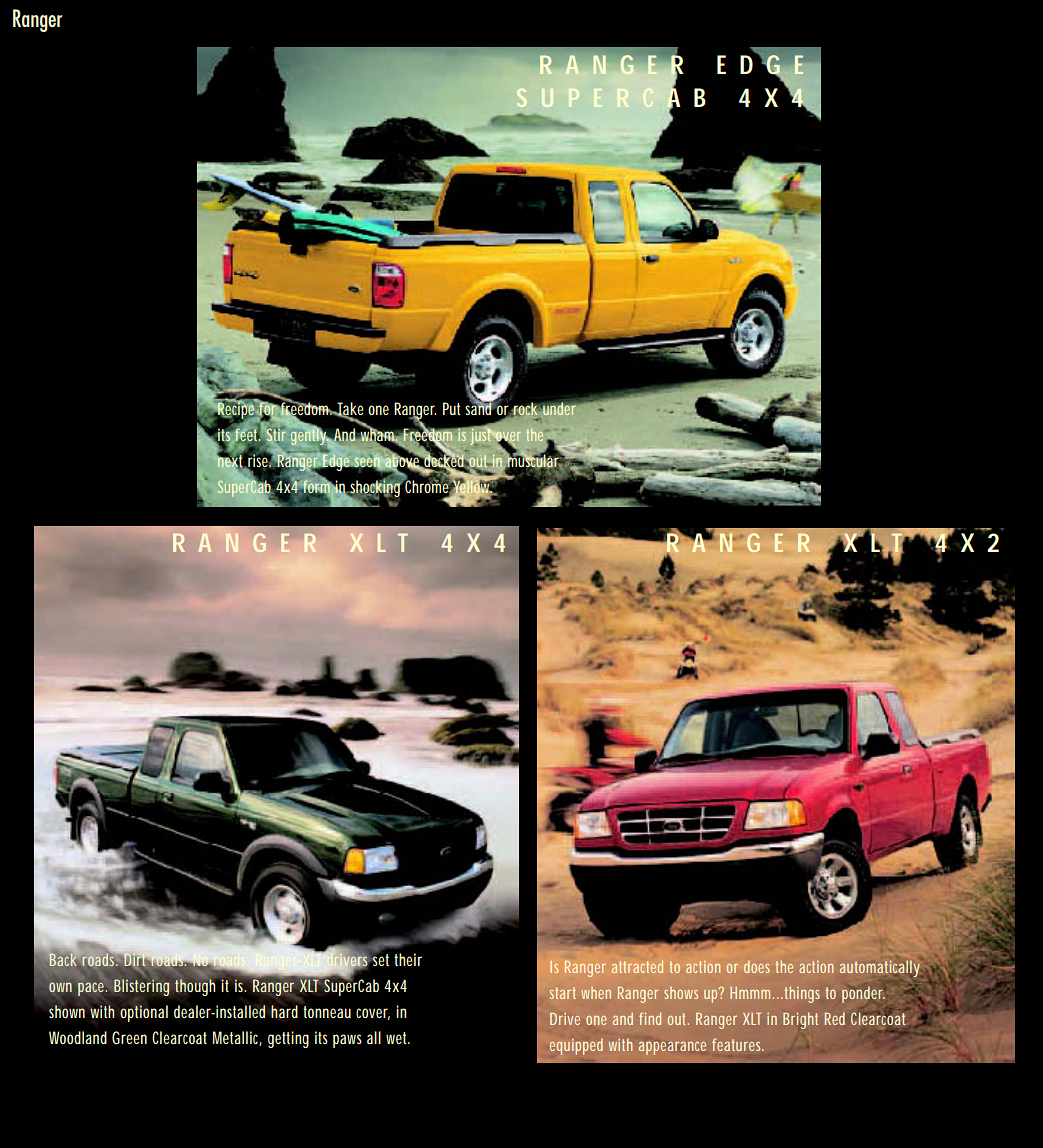 The height and width of the image is (1148, 1043). I want to click on automatically, so click(881, 969).
